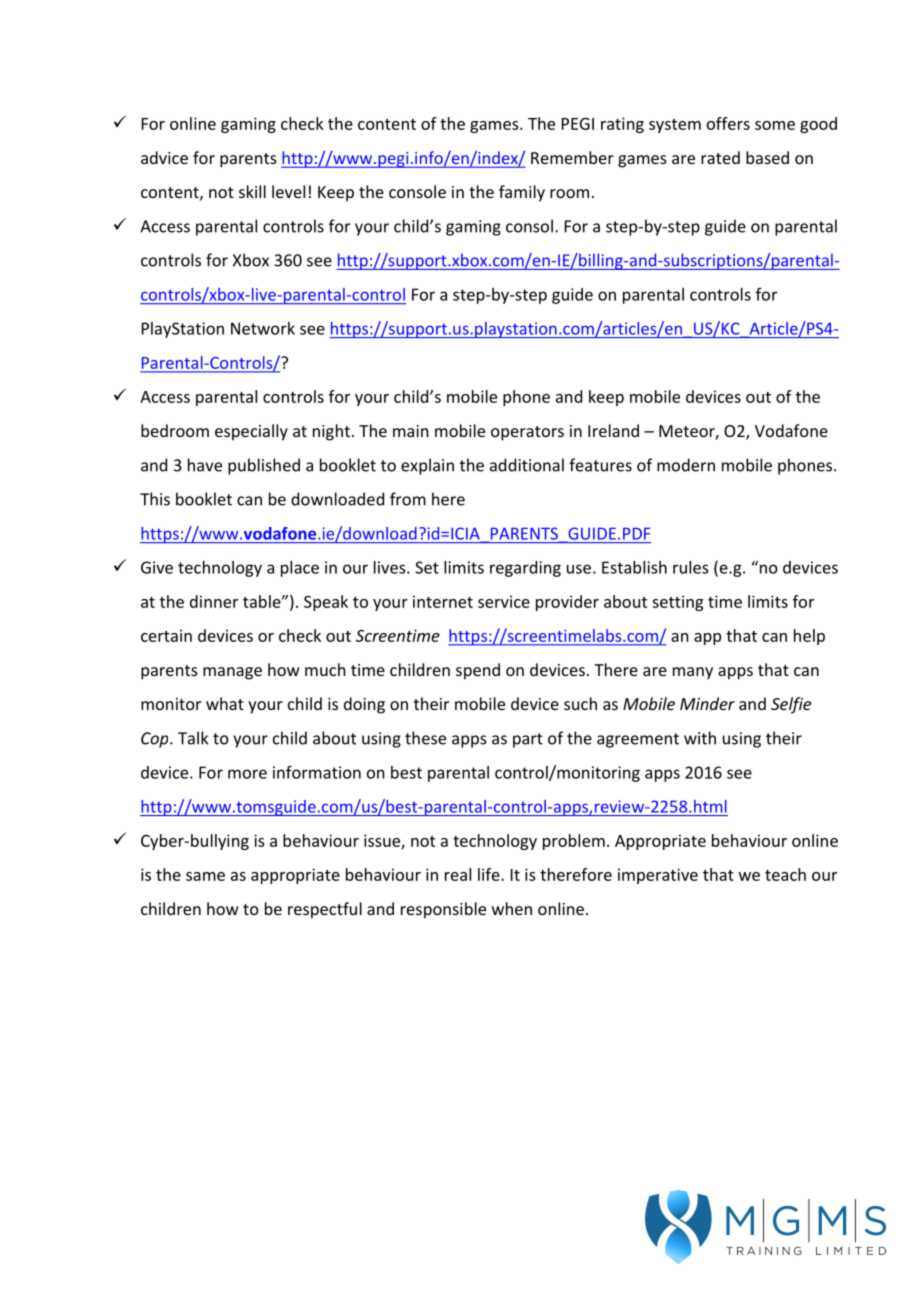 This page has width=924, height=1308. What do you see at coordinates (613, 430) in the page?
I see `Ireland` at bounding box center [613, 430].
